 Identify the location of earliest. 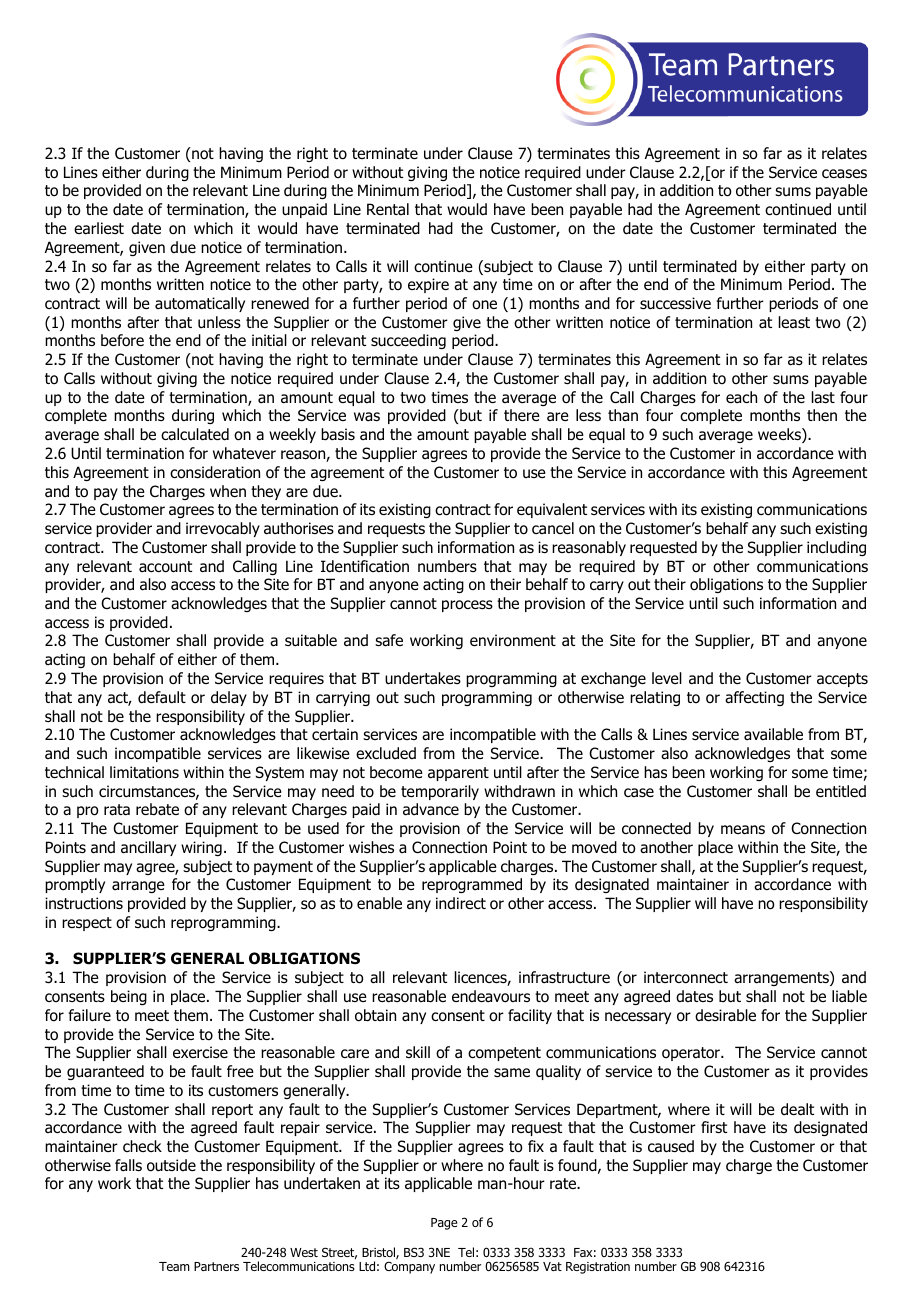
(99, 228).
